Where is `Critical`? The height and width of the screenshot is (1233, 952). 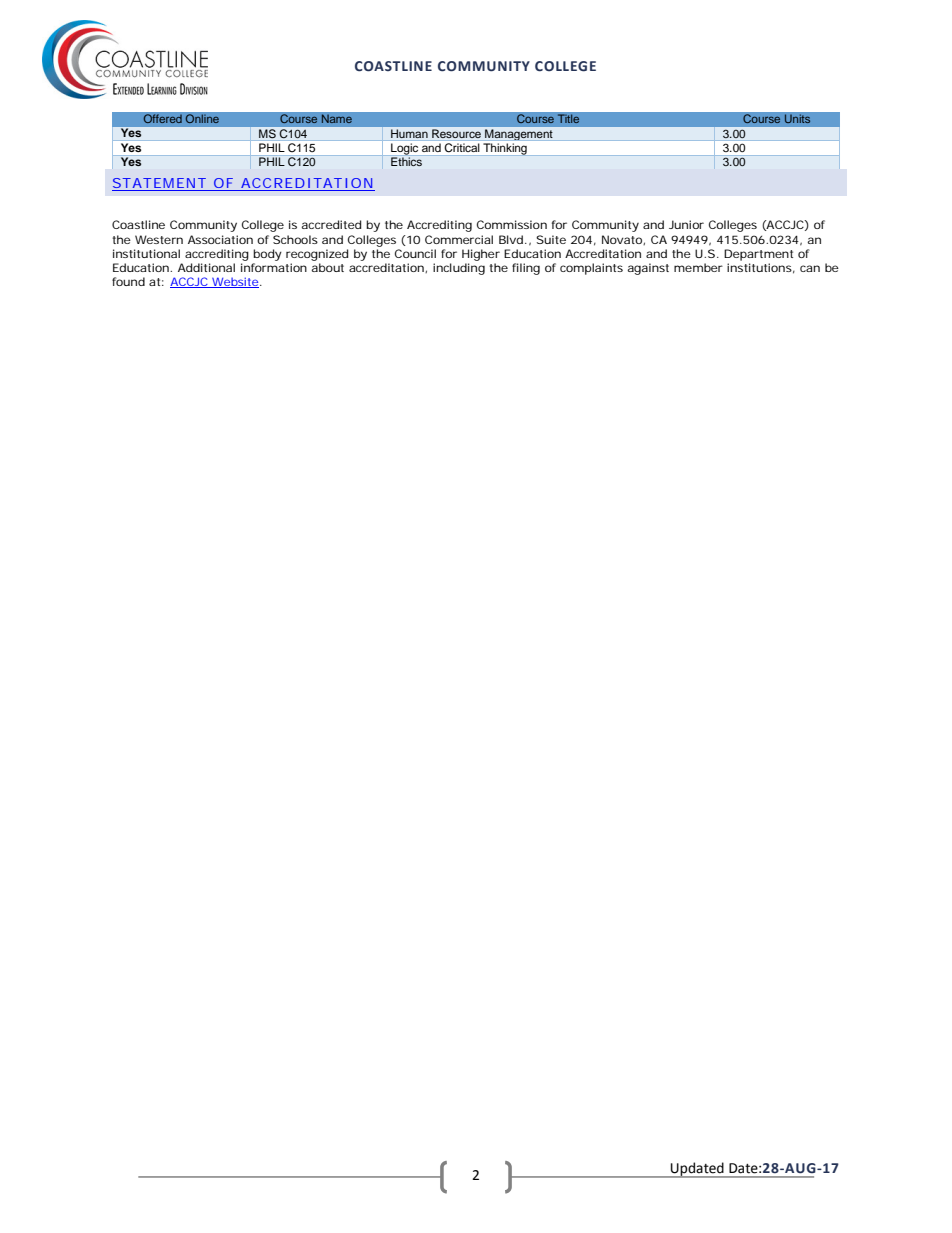
Critical is located at coordinates (462, 147).
